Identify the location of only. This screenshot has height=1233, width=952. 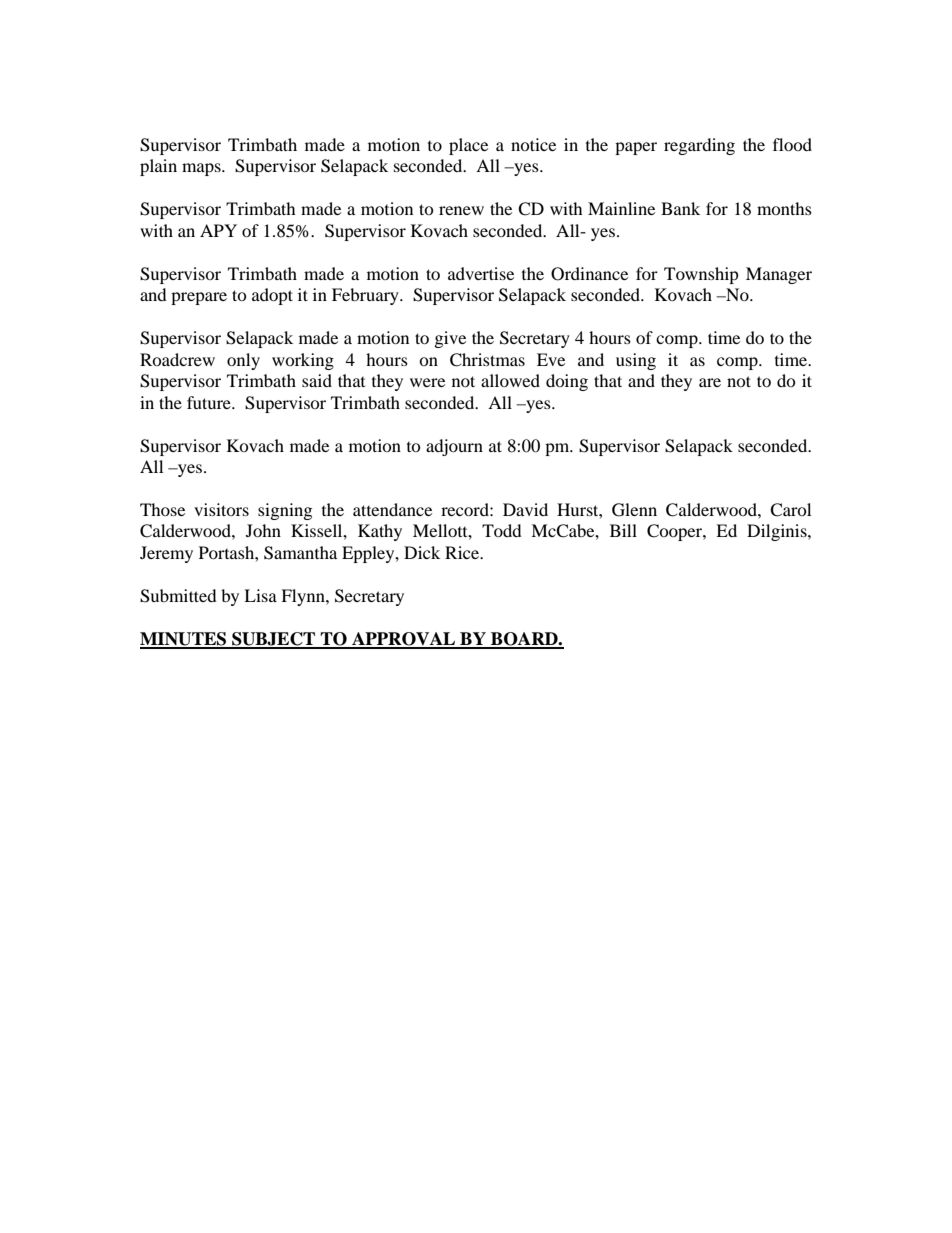
(243, 361).
